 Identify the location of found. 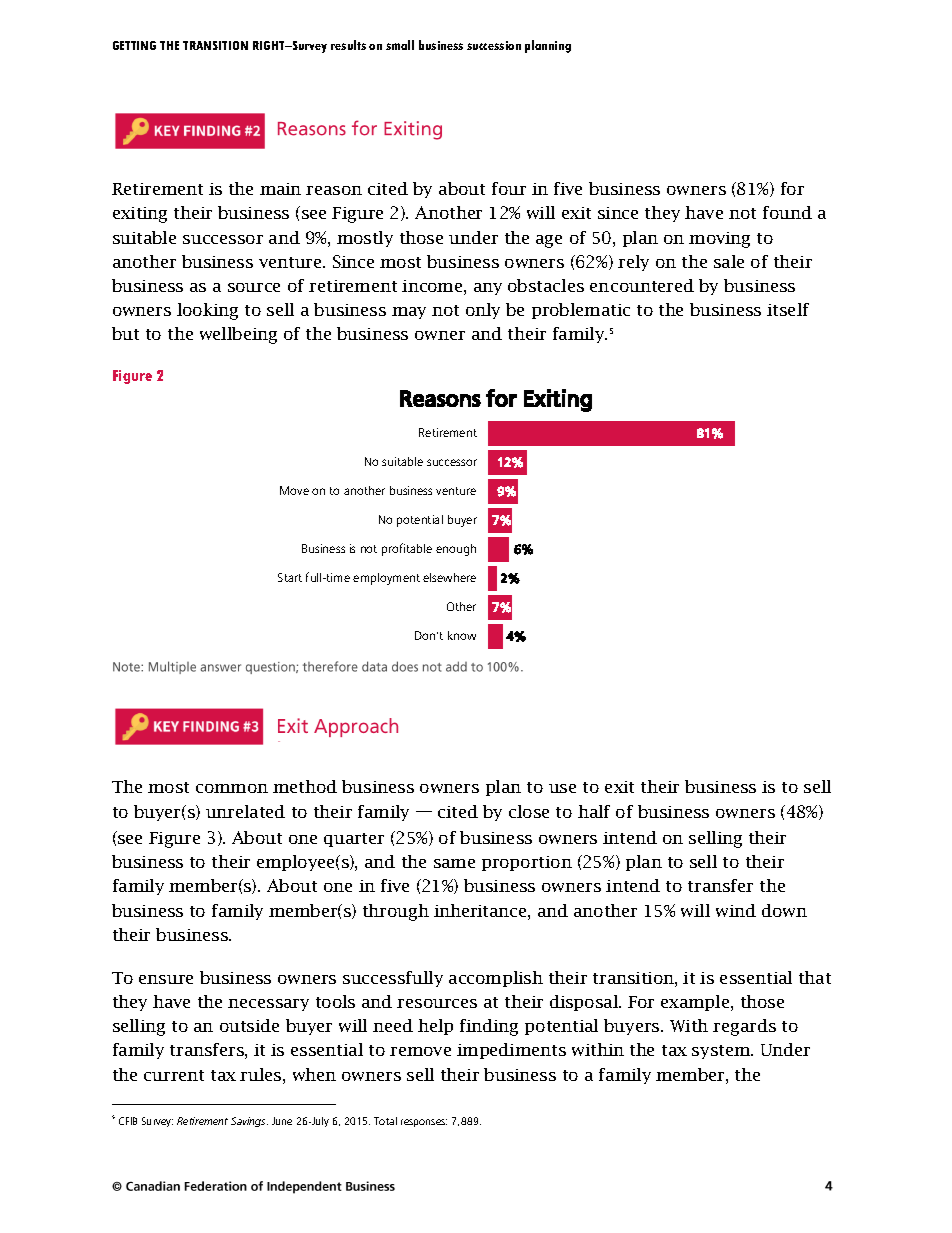
(787, 212).
